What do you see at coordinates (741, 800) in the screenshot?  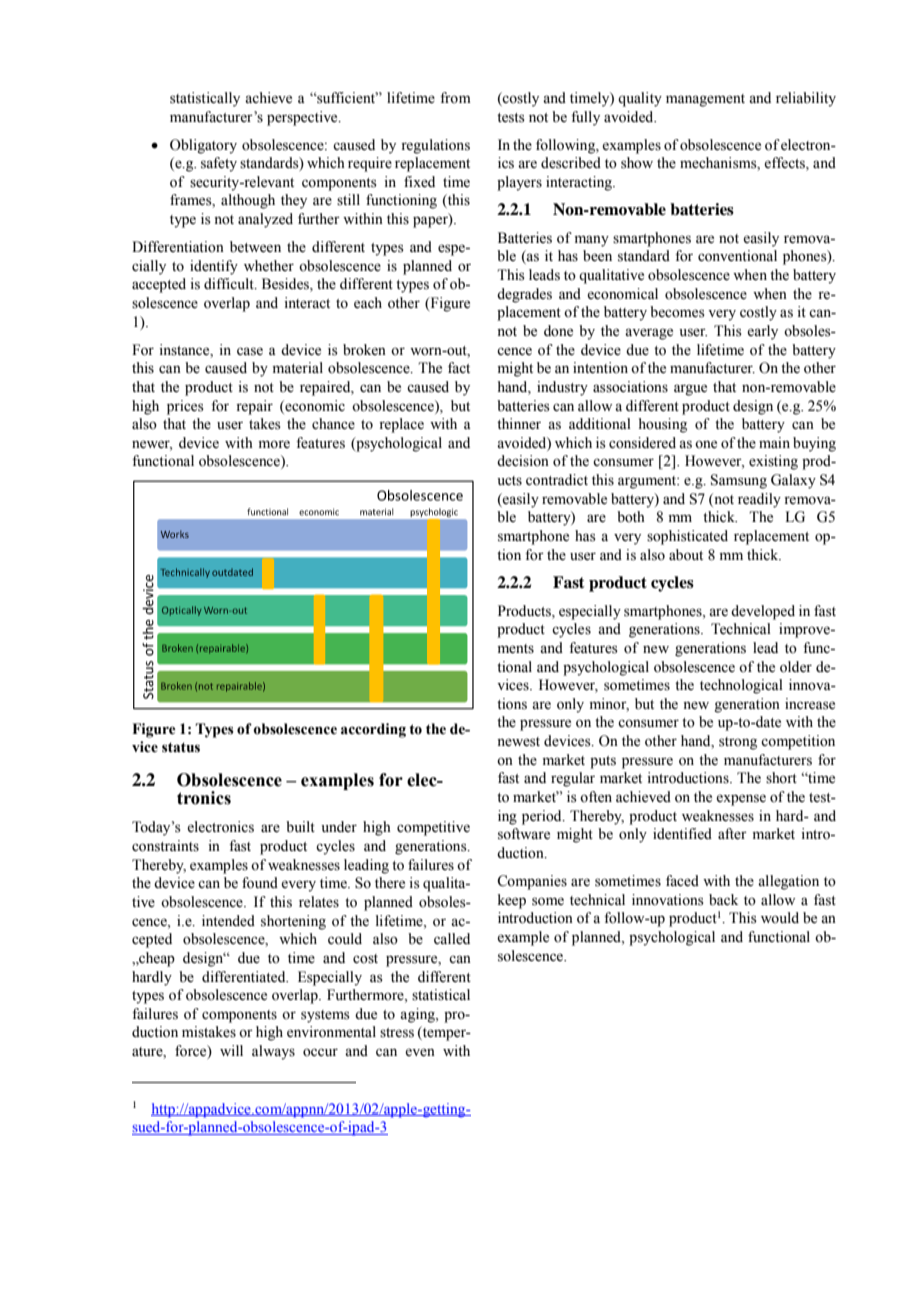 I see `expense` at bounding box center [741, 800].
